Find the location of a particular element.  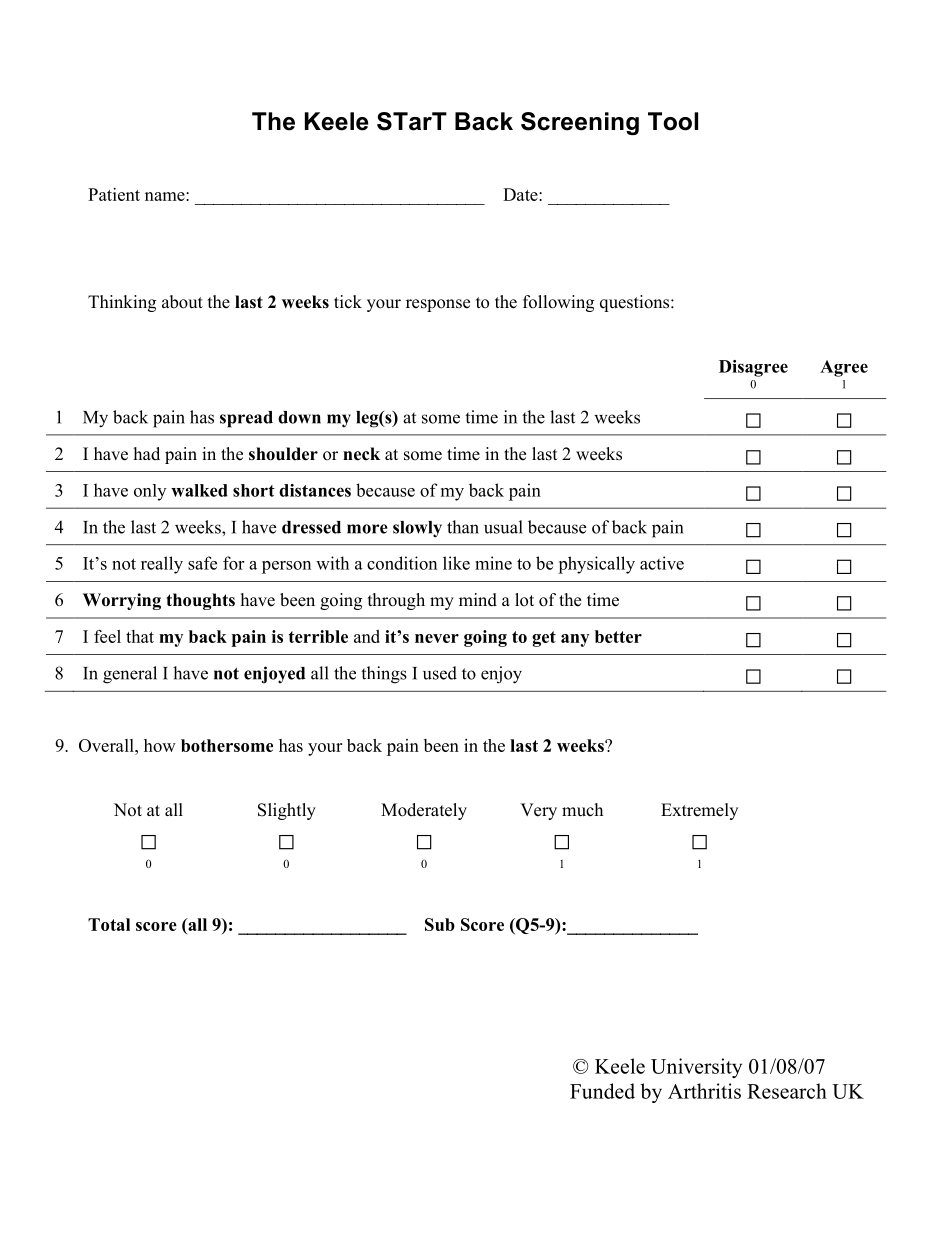

Slightly is located at coordinates (287, 811).
